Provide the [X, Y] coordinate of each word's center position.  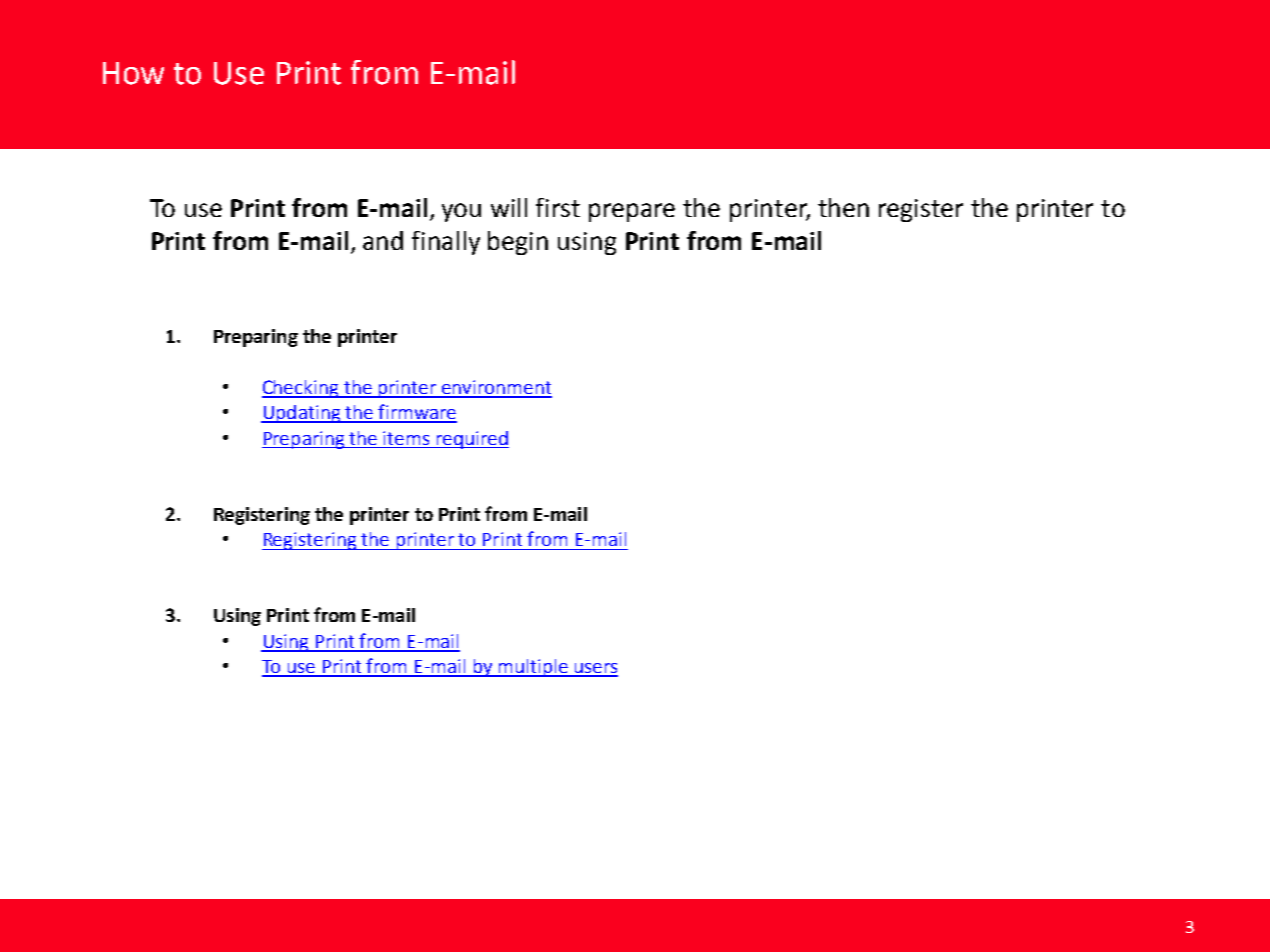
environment [495, 388]
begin [518, 243]
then [843, 207]
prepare [632, 212]
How [133, 73]
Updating [302, 414]
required [471, 440]
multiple [533, 668]
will [509, 207]
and [383, 240]
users [595, 669]
